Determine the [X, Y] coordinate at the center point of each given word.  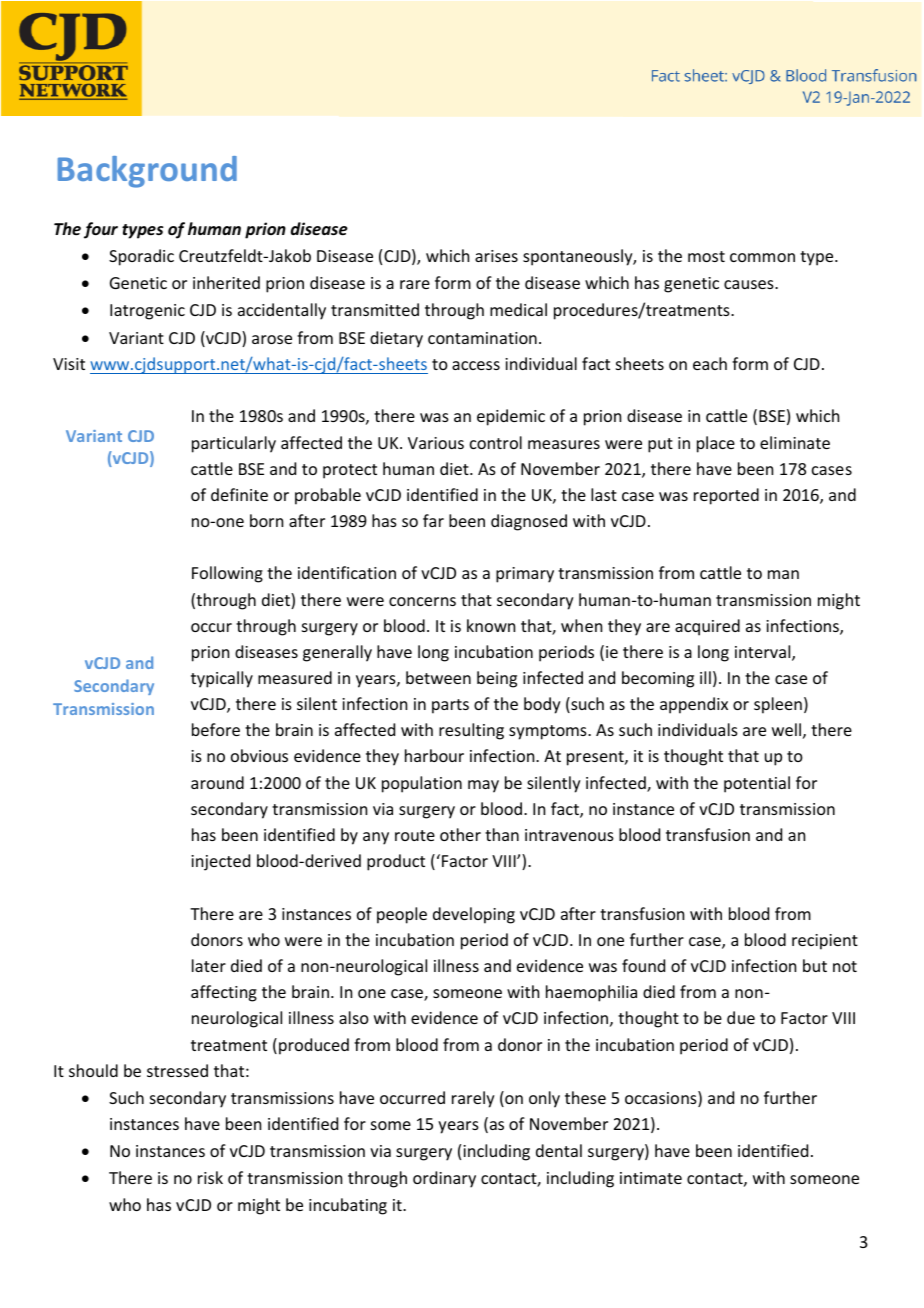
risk [210, 1177]
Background [147, 172]
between [438, 677]
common [762, 257]
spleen [778, 705]
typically [222, 679]
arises [496, 256]
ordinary [444, 1179]
